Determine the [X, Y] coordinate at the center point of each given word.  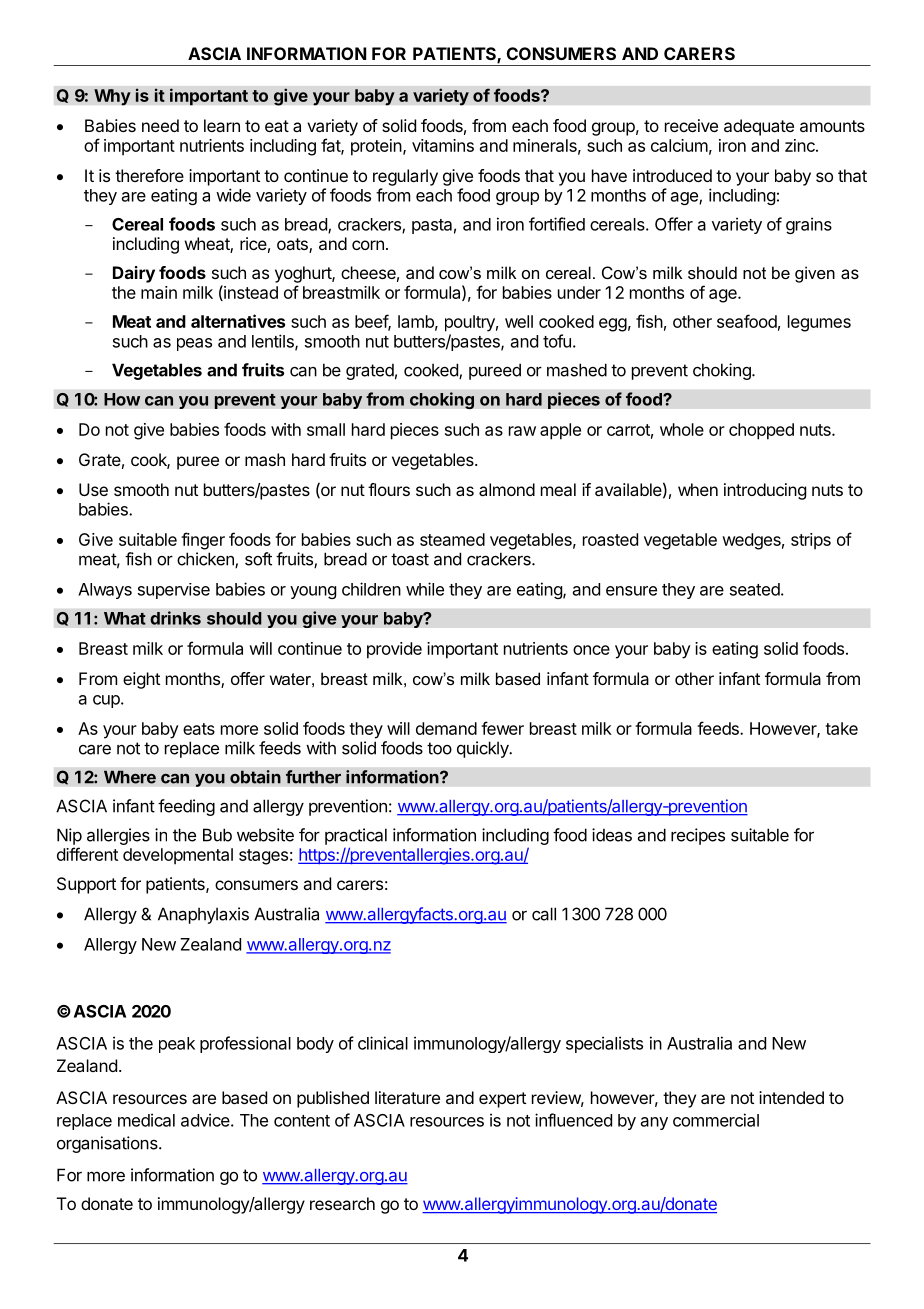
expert [502, 1100]
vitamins [443, 145]
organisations [108, 1144]
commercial [716, 1120]
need [160, 125]
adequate [759, 127]
